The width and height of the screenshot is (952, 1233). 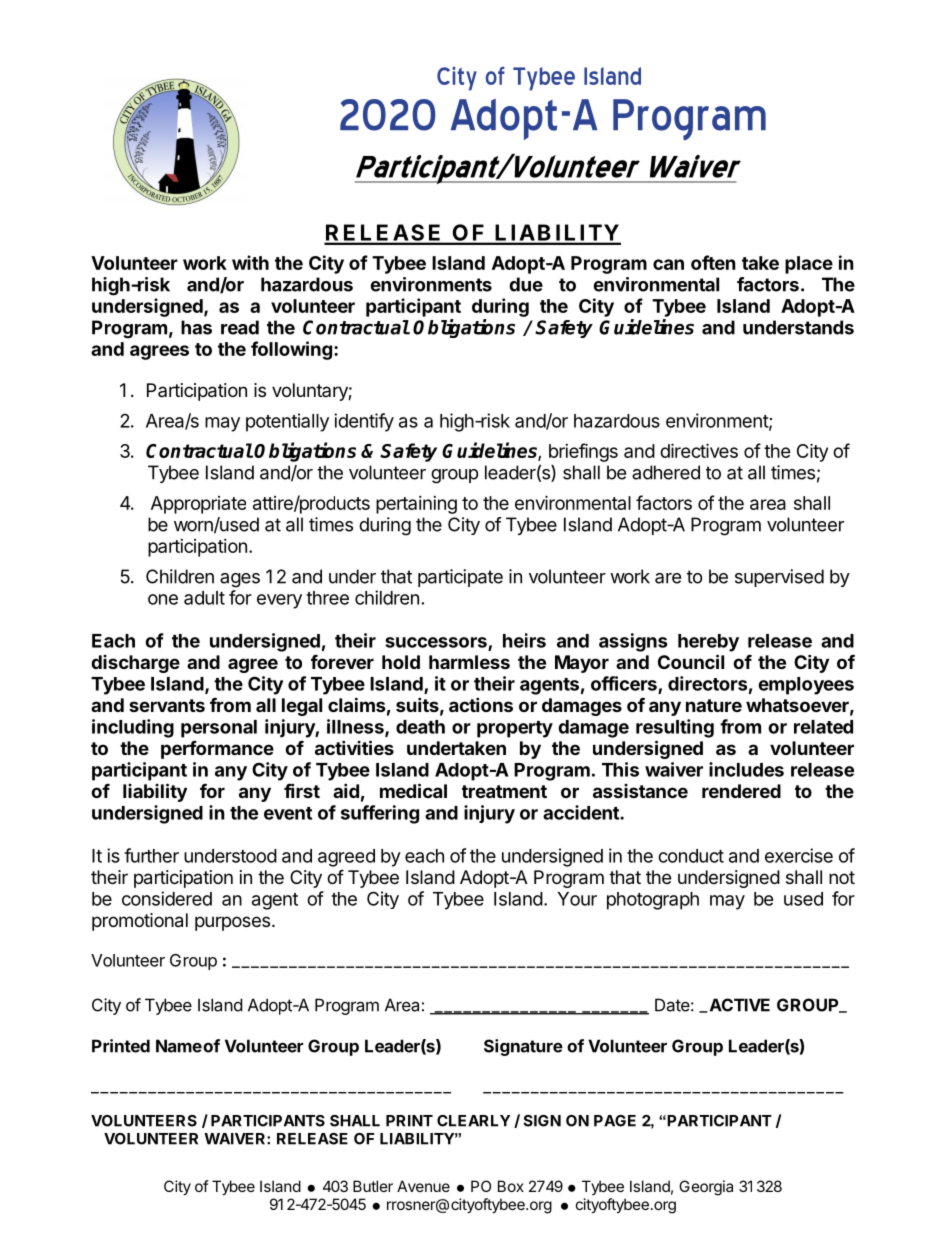 What do you see at coordinates (577, 899) in the screenshot?
I see `Your` at bounding box center [577, 899].
